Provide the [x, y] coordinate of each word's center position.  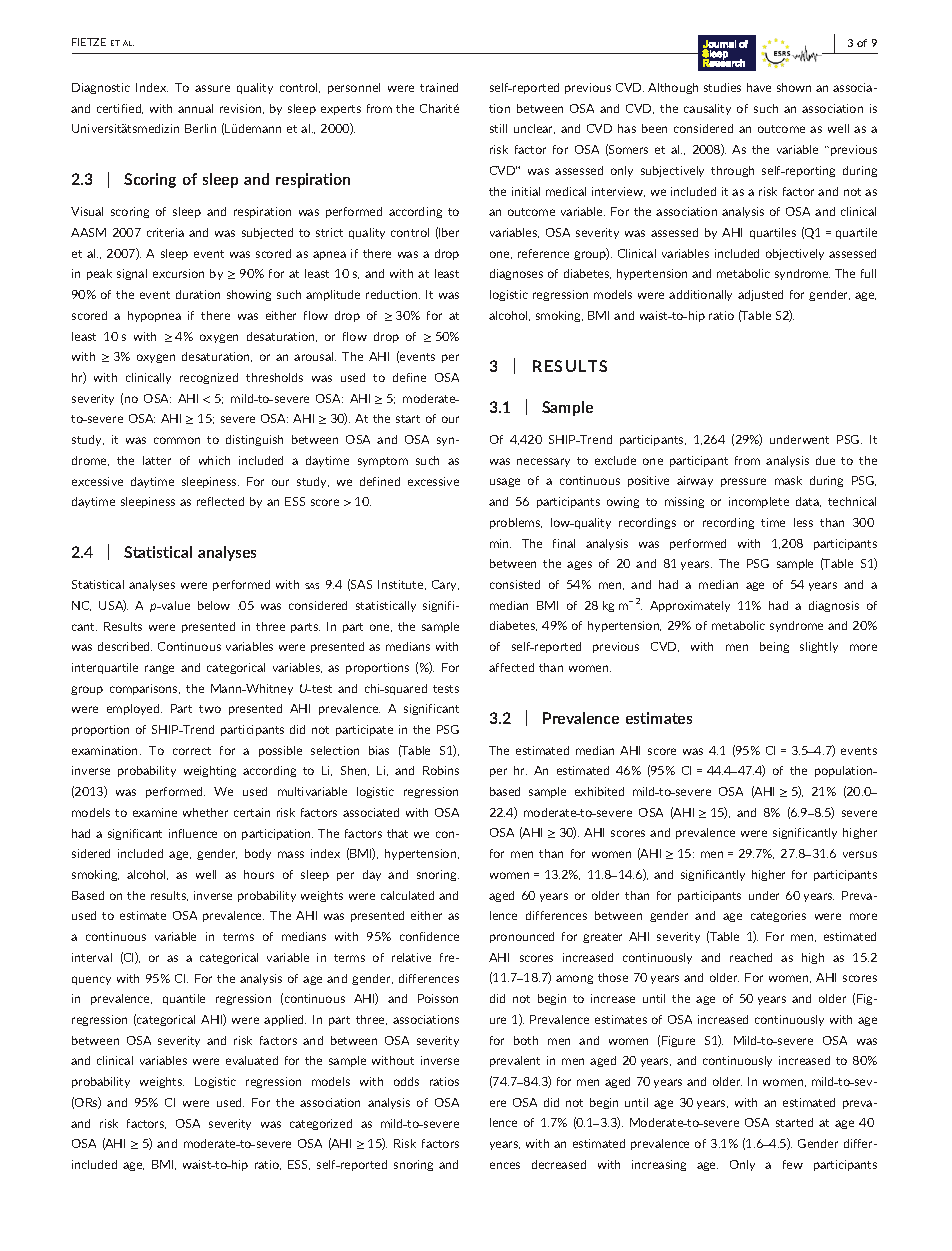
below [214, 605]
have [759, 87]
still [498, 128]
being [774, 647]
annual [195, 108]
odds [406, 1081]
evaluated [252, 1060]
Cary [445, 585]
